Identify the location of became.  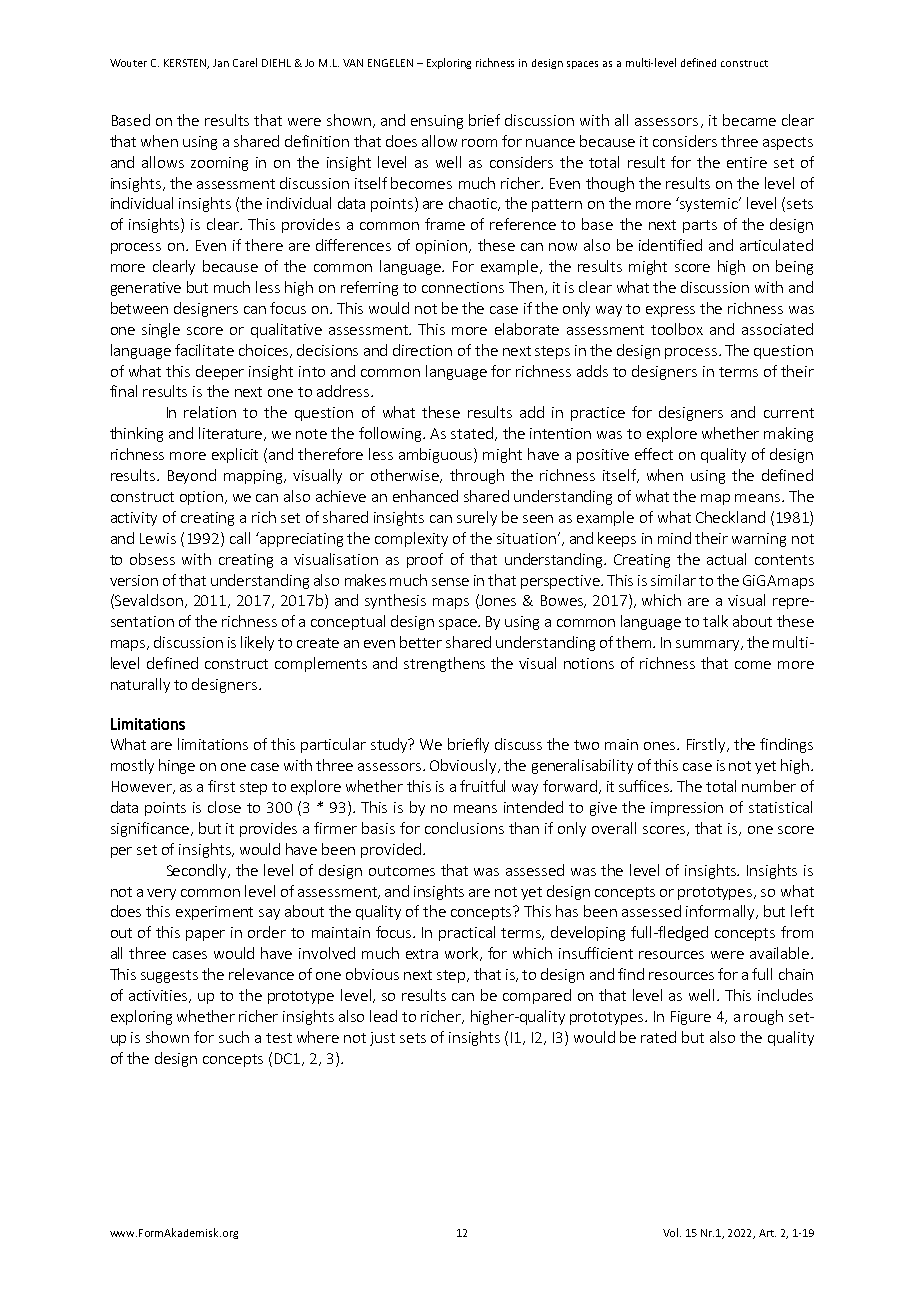
(749, 120).
